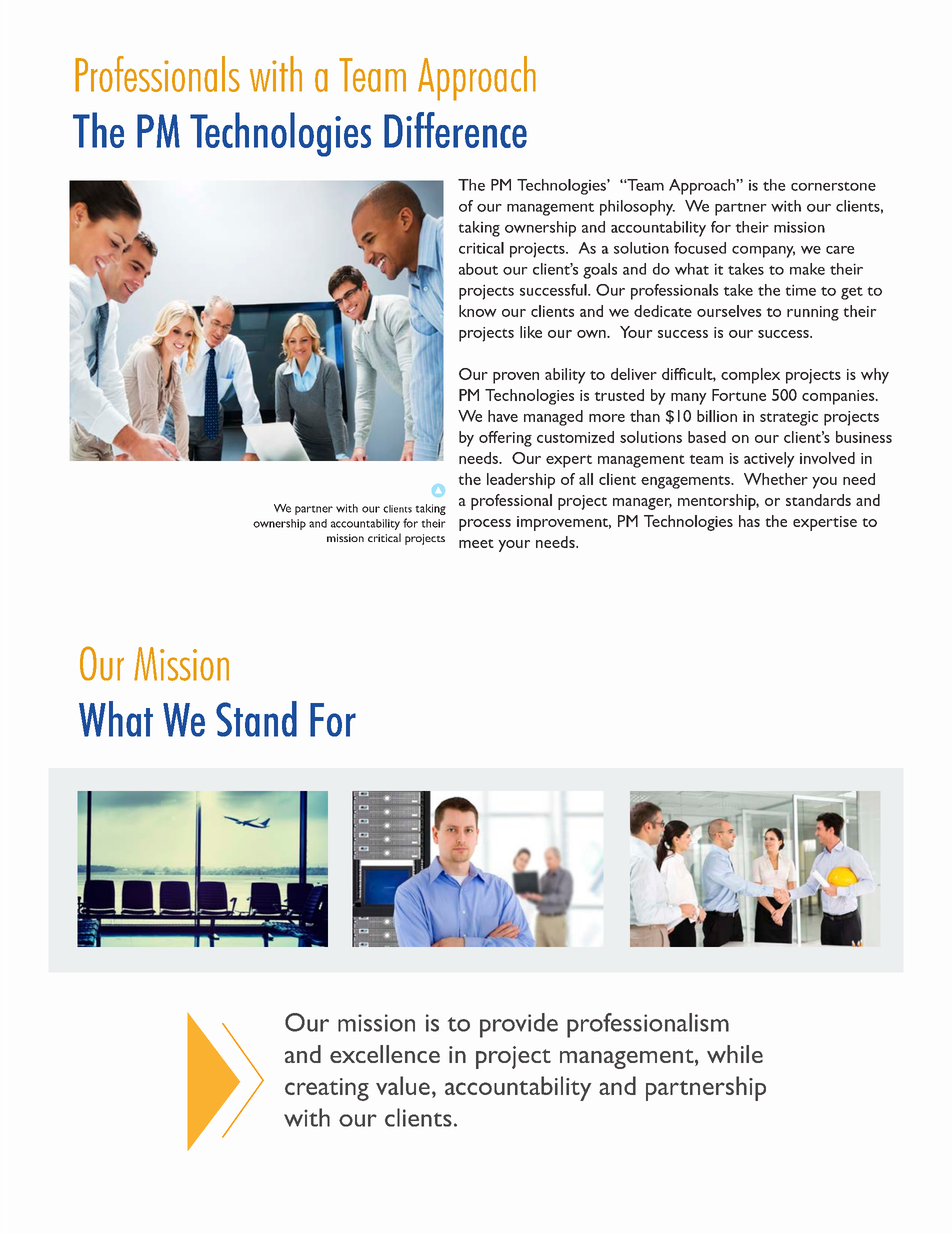 The image size is (952, 1233). What do you see at coordinates (505, 439) in the image?
I see `offering` at bounding box center [505, 439].
